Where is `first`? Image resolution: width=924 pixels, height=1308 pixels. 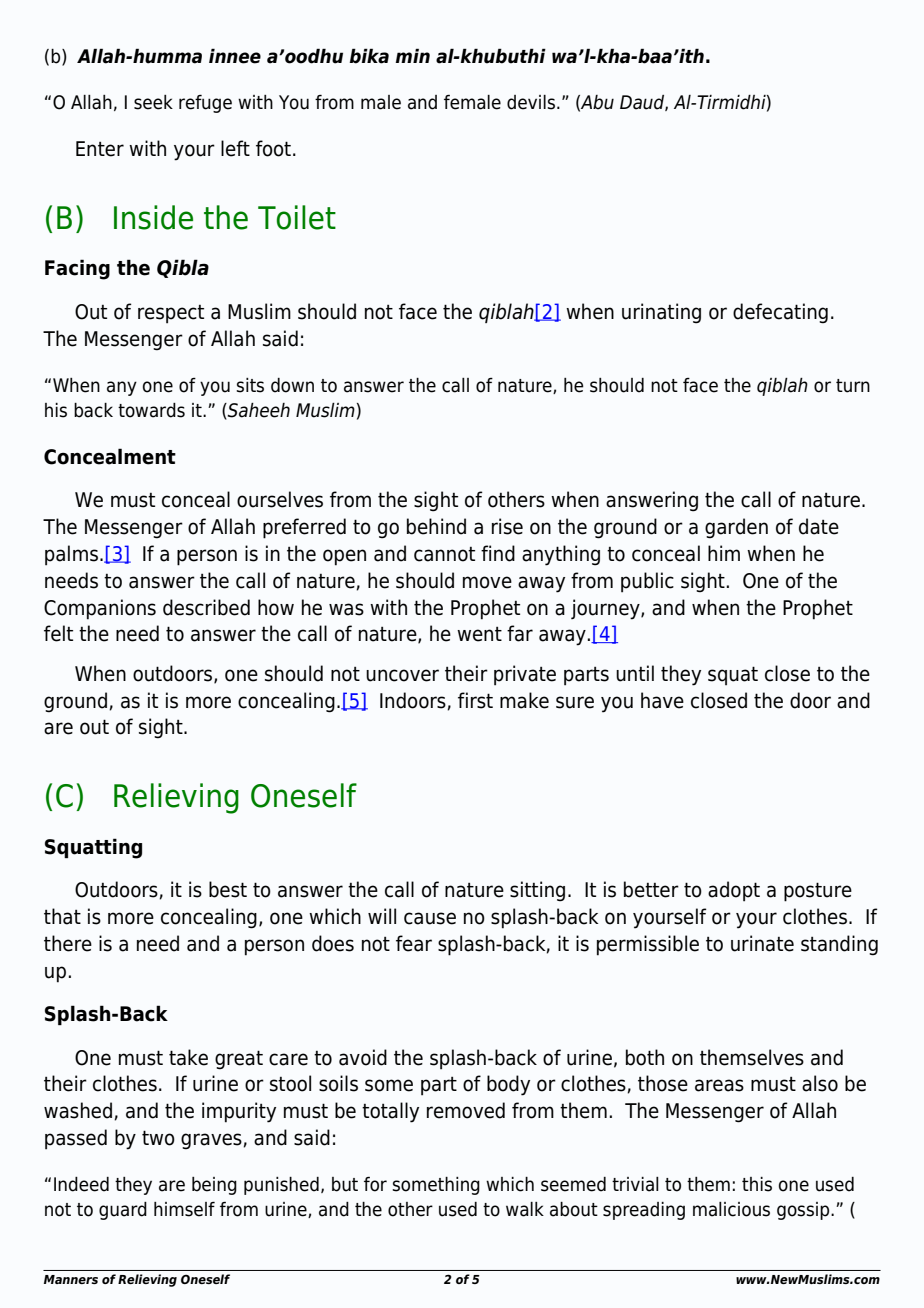 first is located at coordinates (475, 700).
